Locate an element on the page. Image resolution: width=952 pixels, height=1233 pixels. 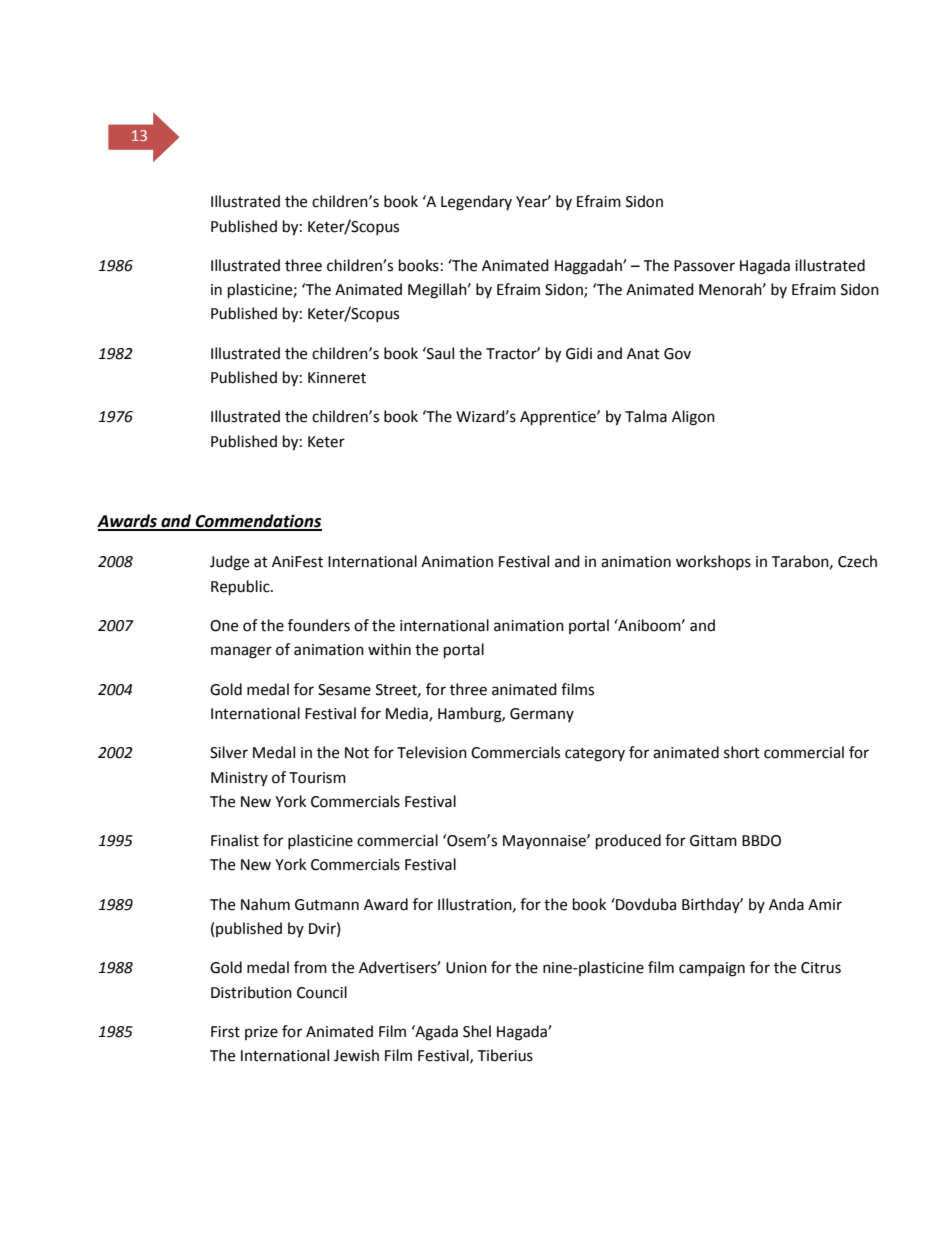
Passover is located at coordinates (704, 266).
